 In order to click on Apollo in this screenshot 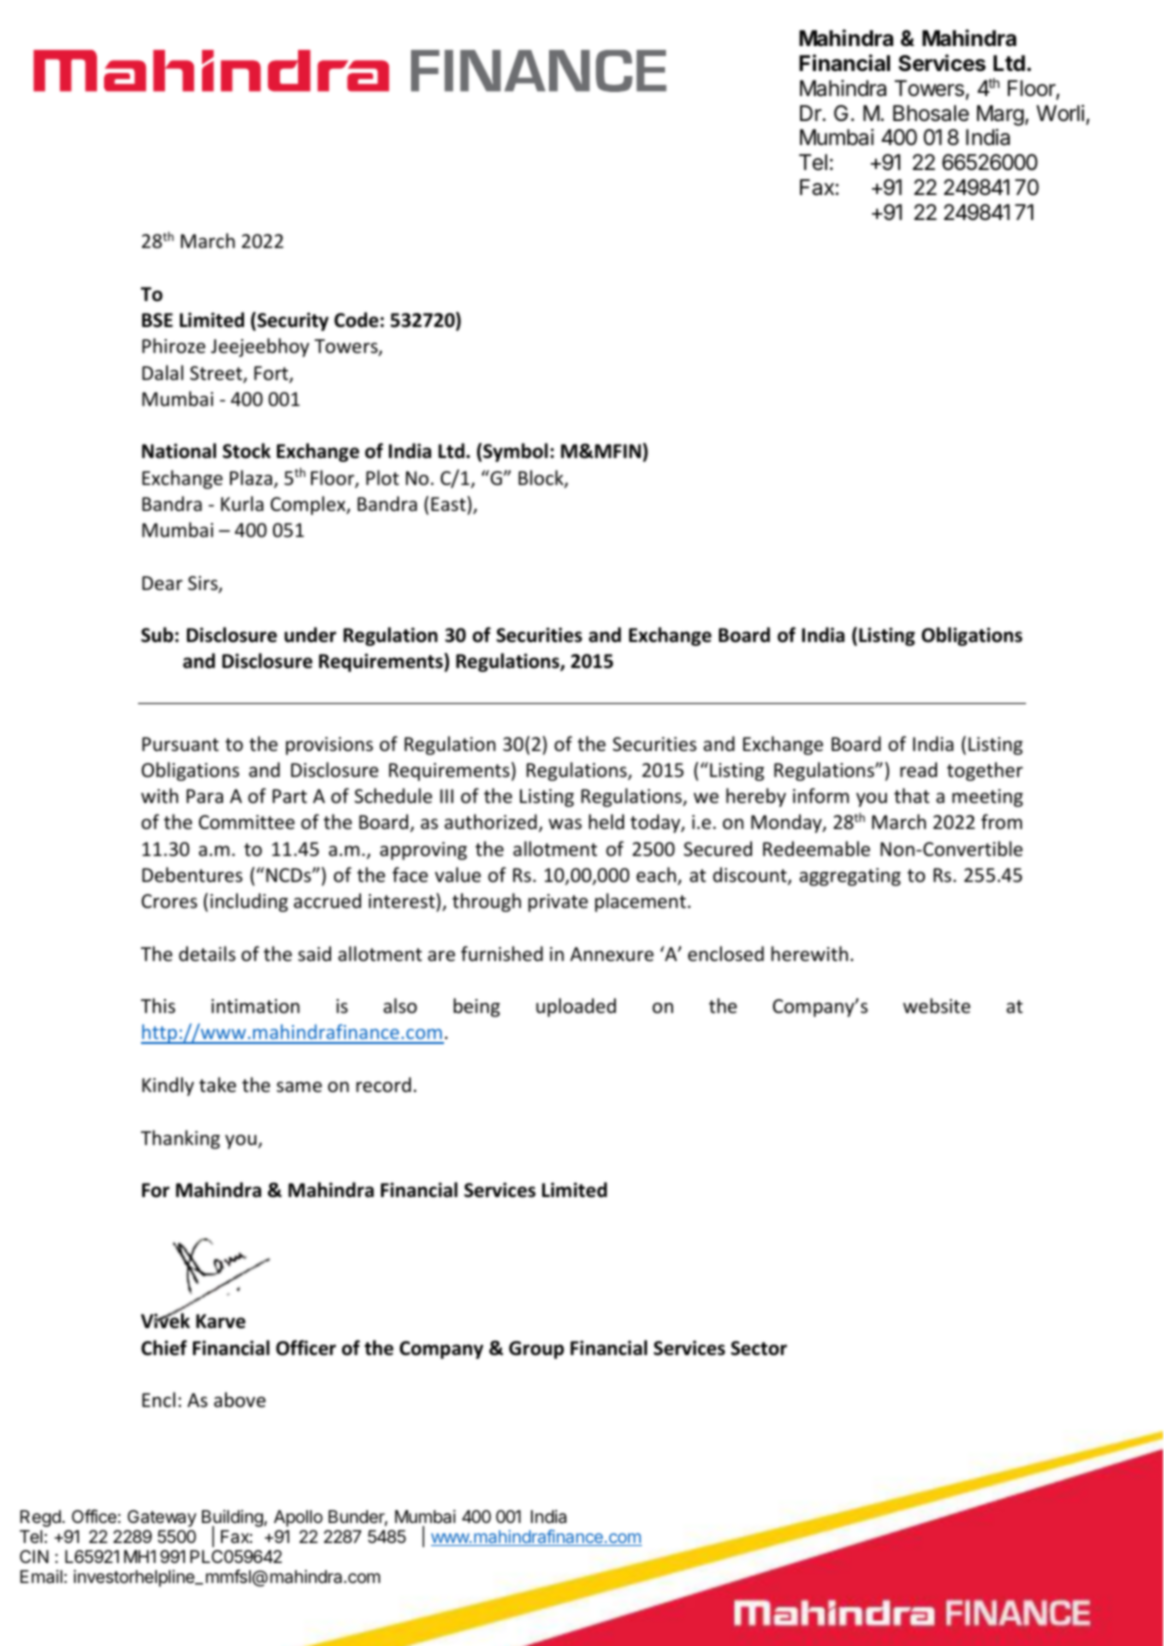, I will do `click(298, 1518)`.
